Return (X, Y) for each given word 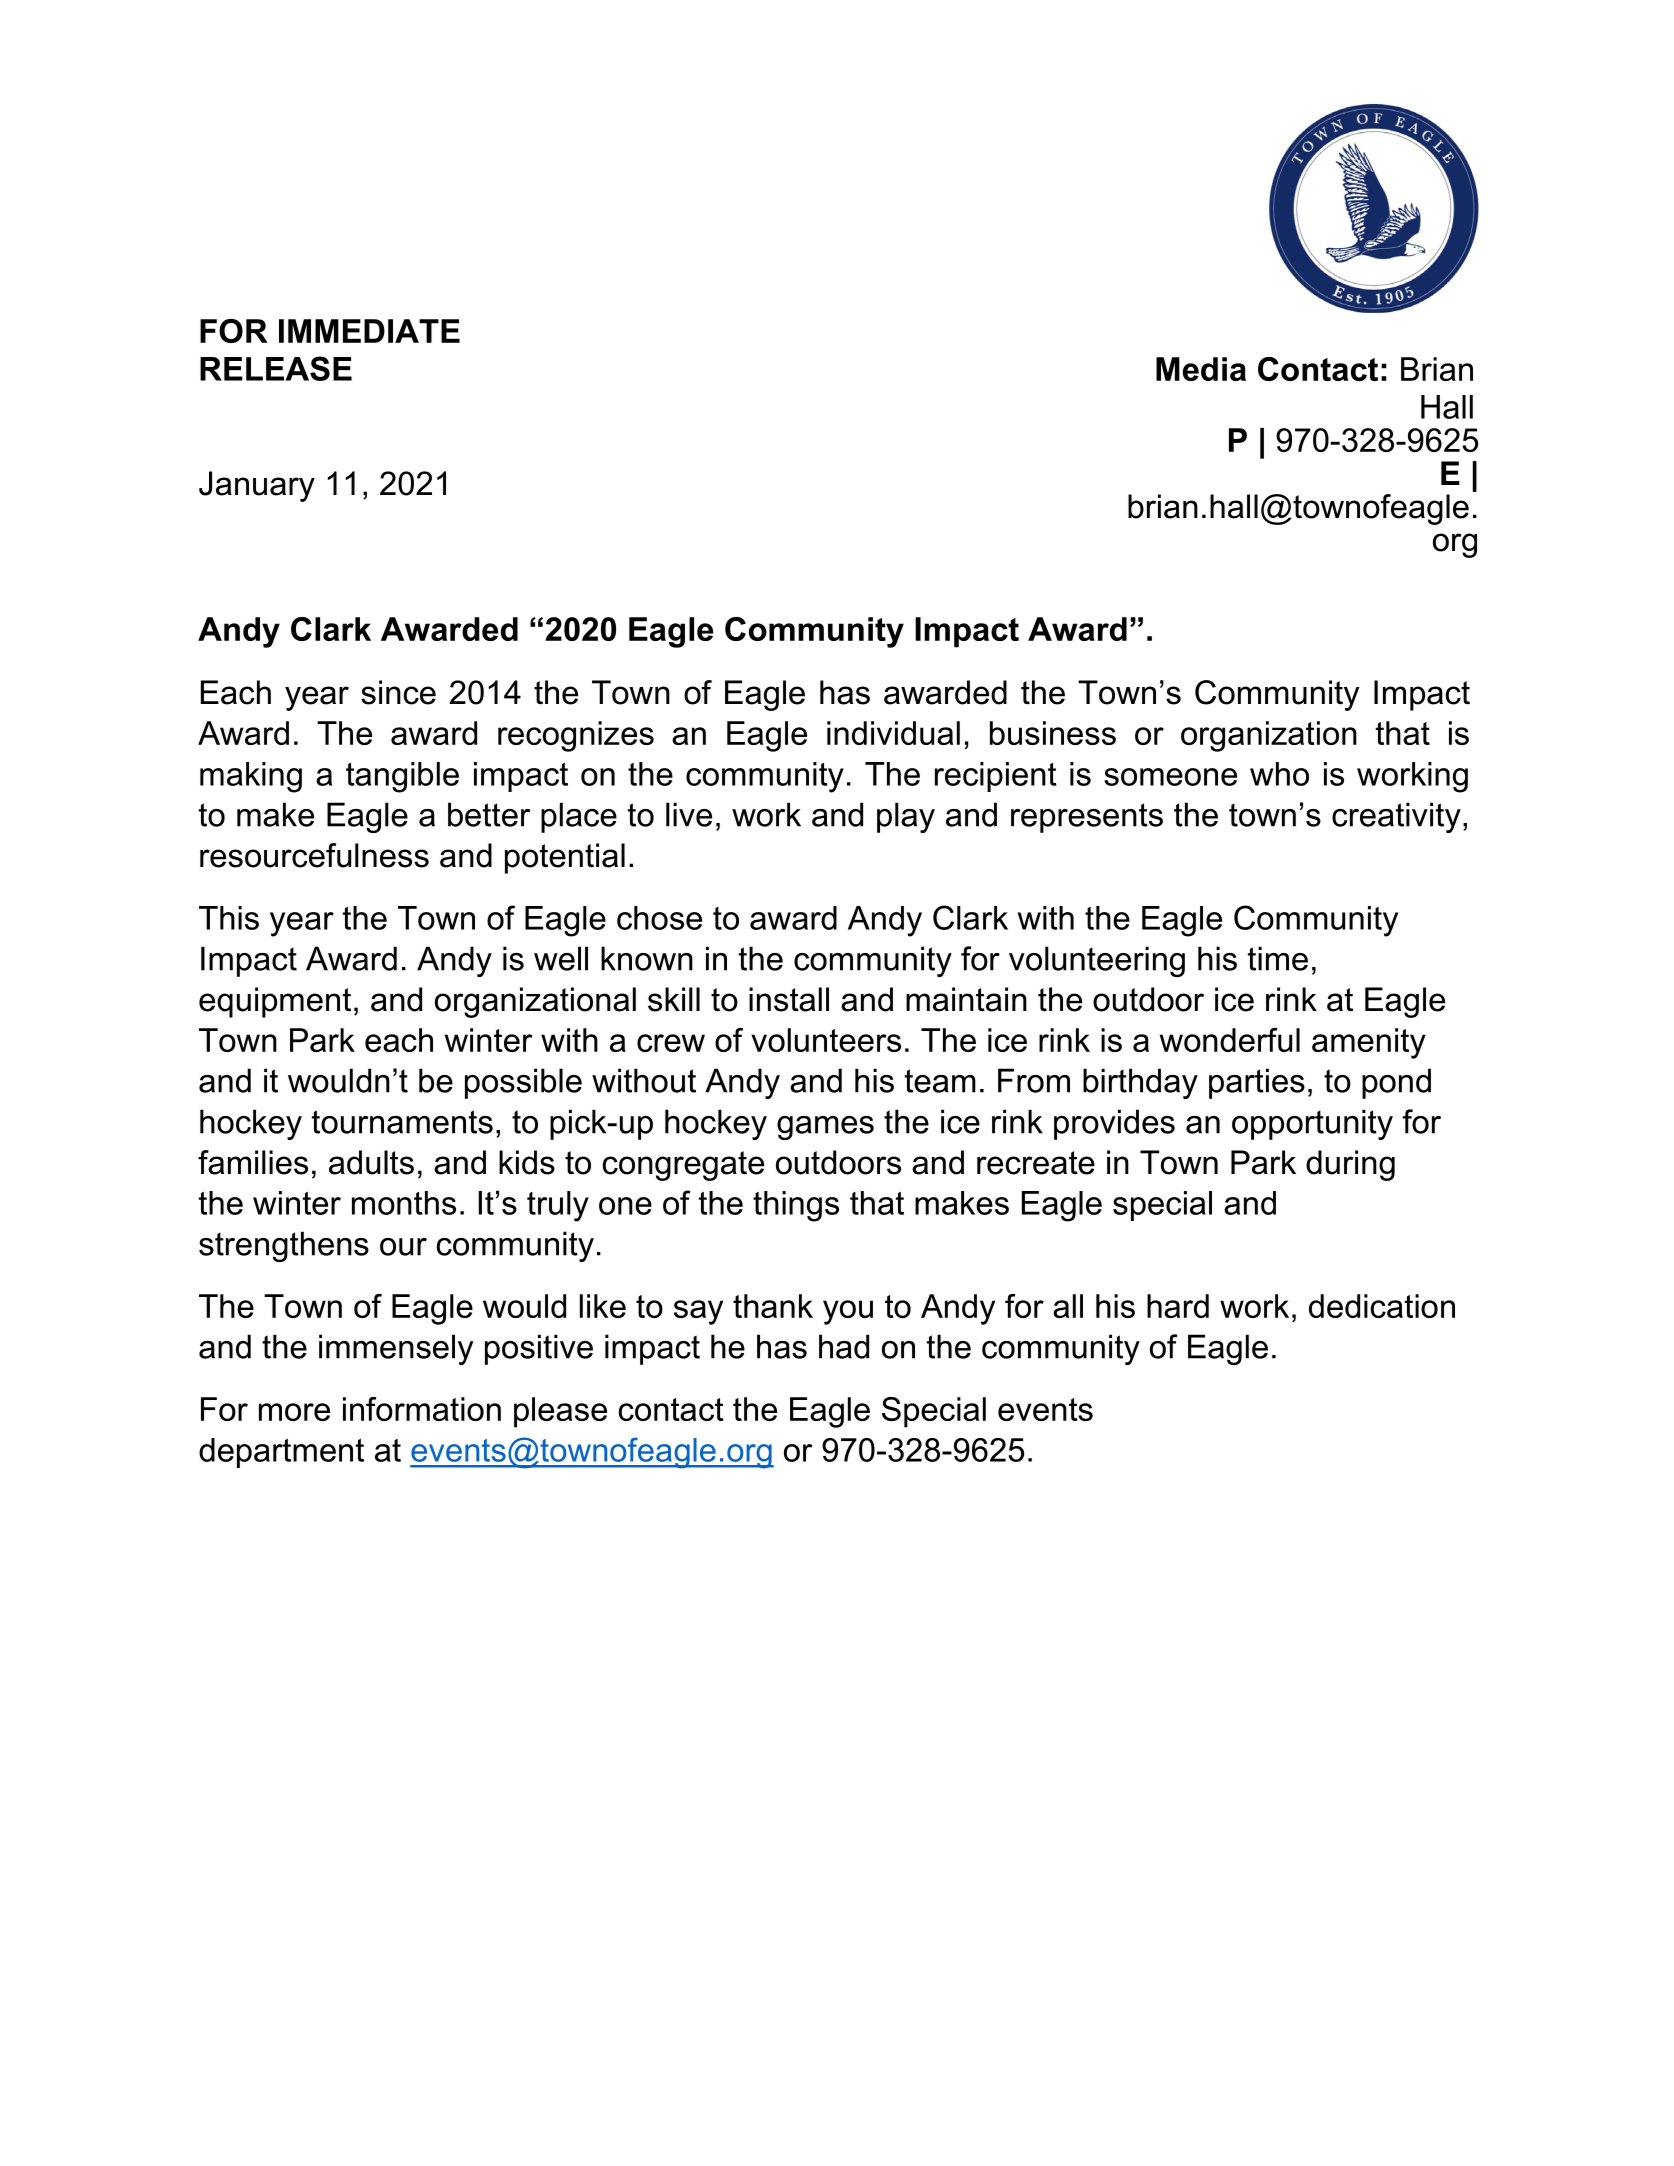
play (906, 817)
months (404, 1203)
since (398, 692)
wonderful (1230, 1040)
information (422, 1409)
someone (1170, 777)
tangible (402, 777)
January (257, 486)
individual (893, 733)
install (789, 999)
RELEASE (276, 368)
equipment (275, 1002)
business (1053, 733)
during (1350, 1165)
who (1279, 774)
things (796, 1206)
